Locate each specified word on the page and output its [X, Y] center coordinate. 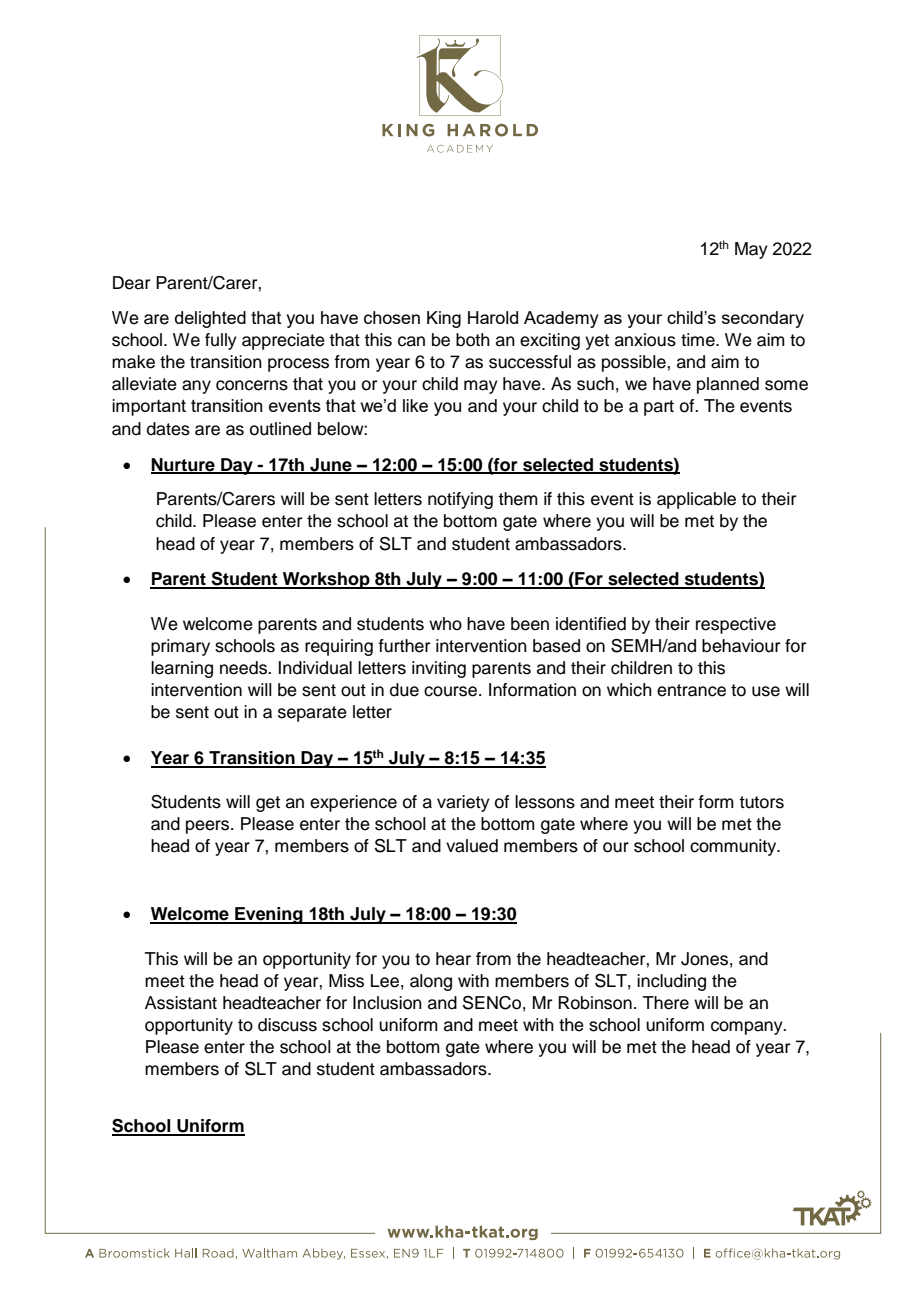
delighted [210, 319]
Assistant [181, 1003]
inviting [439, 669]
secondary [763, 319]
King [444, 319]
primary [180, 647]
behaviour [741, 646]
